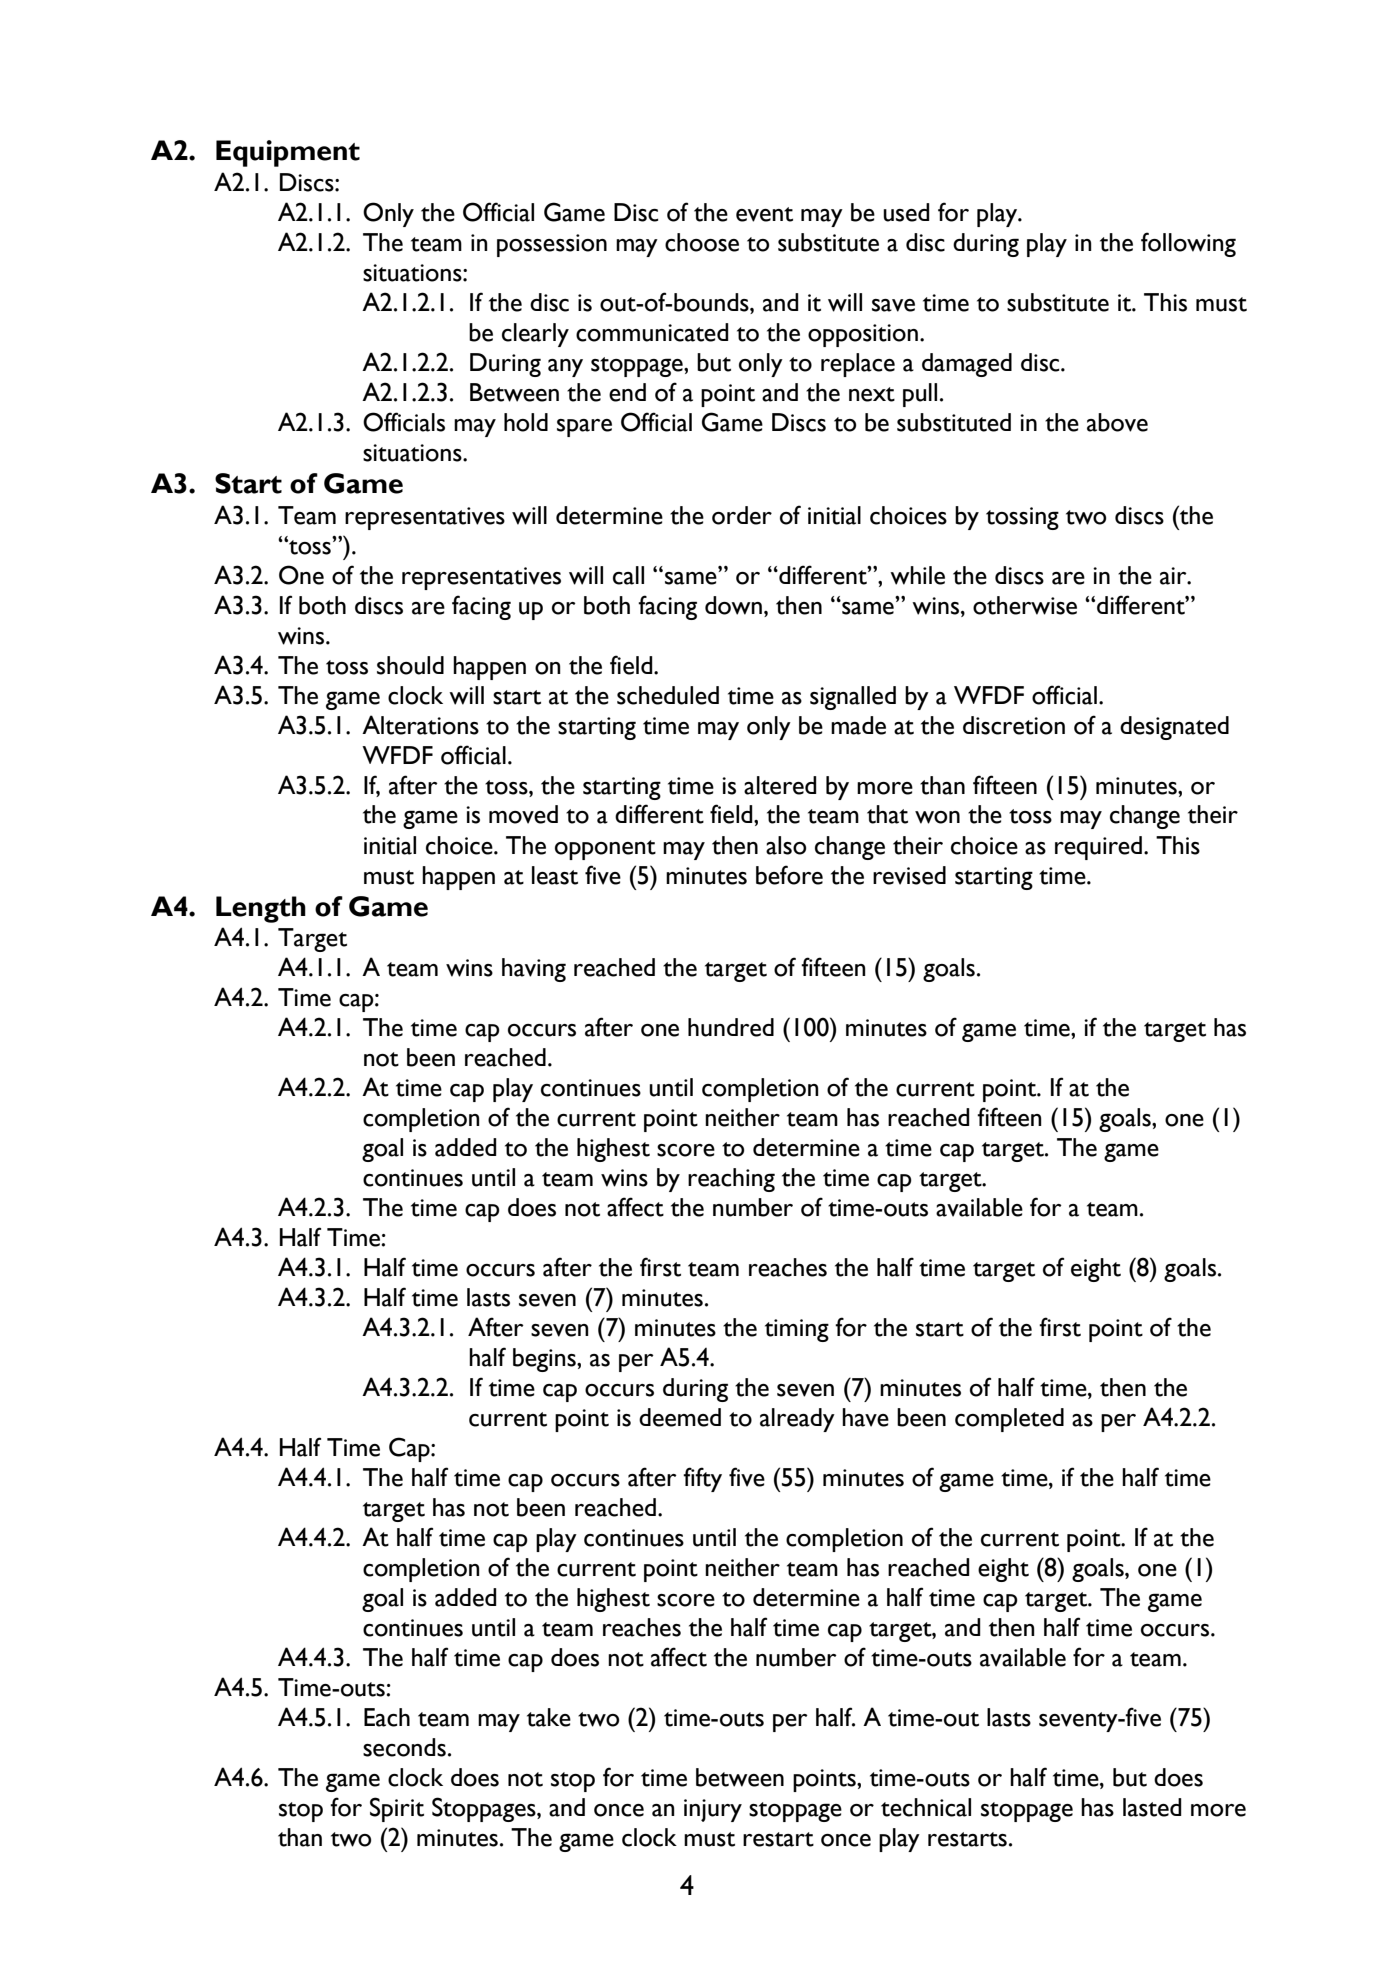 The height and width of the document is (1980, 1400). What do you see at coordinates (1100, 848) in the document?
I see `required` at bounding box center [1100, 848].
